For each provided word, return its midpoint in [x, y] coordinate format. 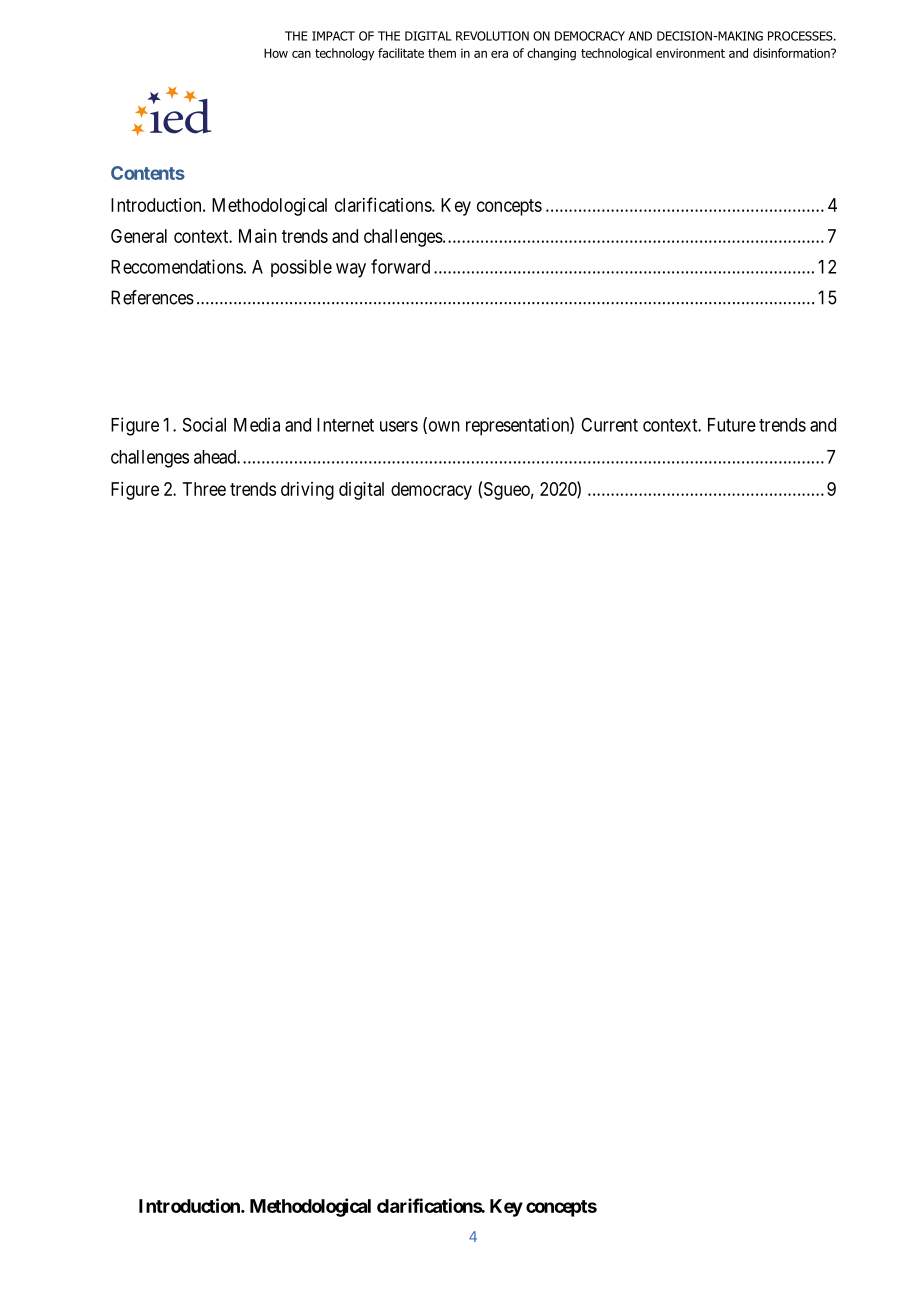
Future [732, 425]
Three [204, 489]
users [399, 426]
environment [690, 53]
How [276, 53]
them [442, 53]
